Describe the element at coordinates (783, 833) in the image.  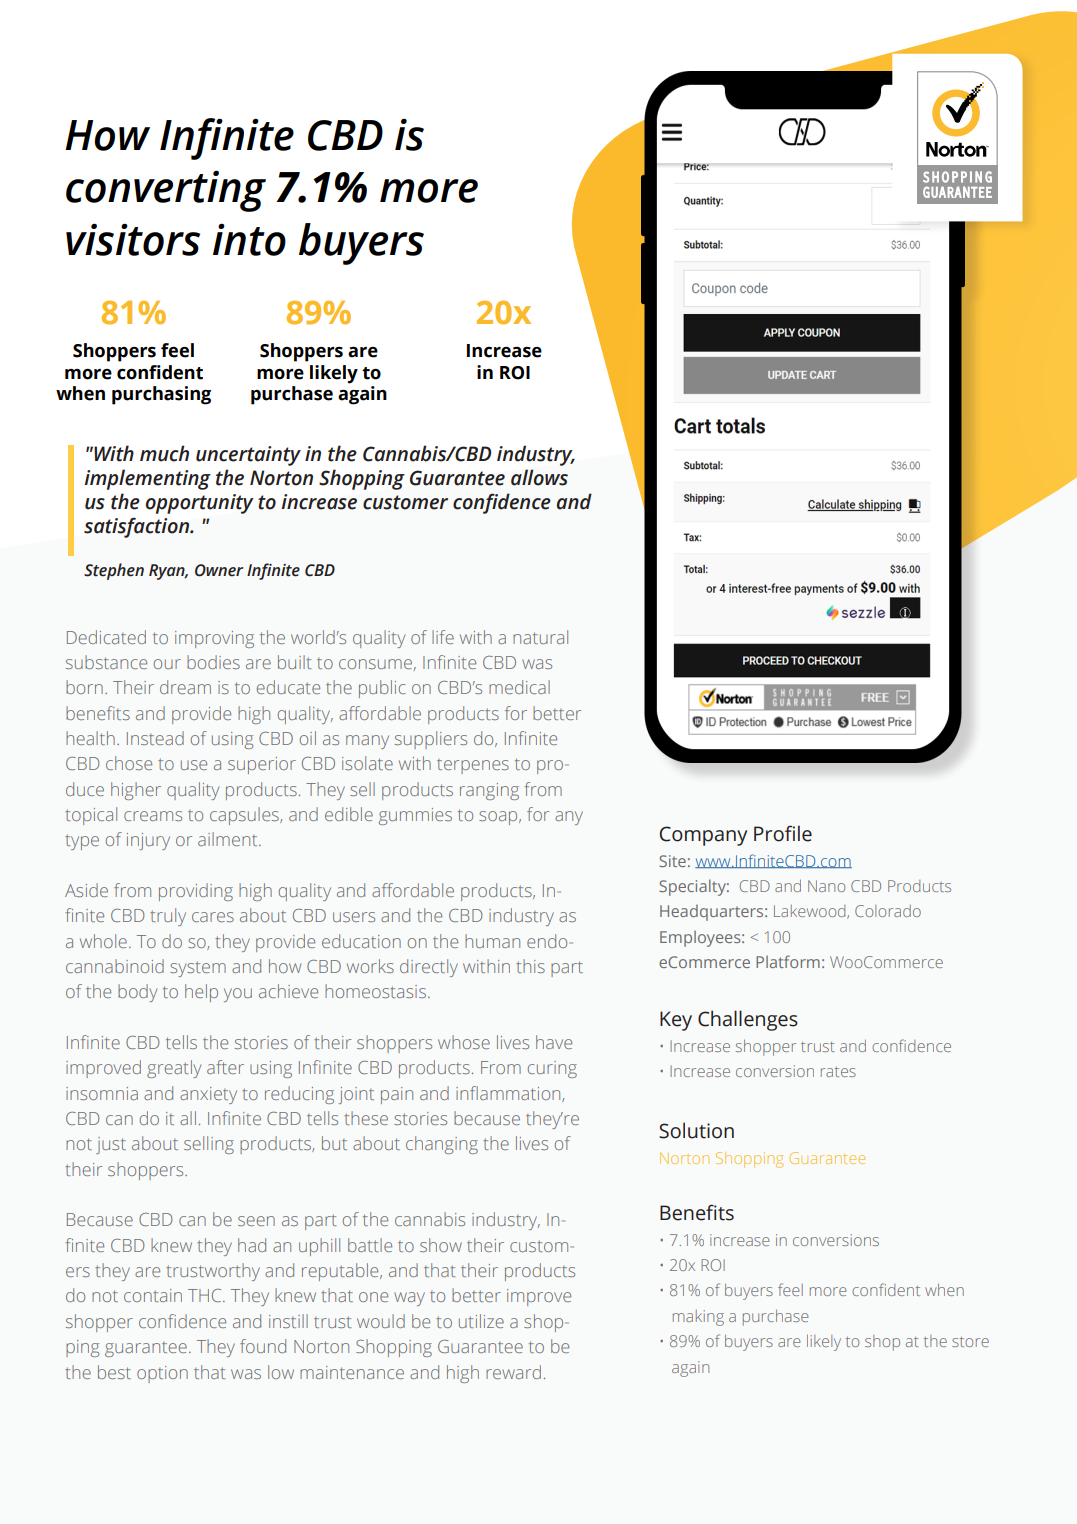
I see `Profile` at that location.
